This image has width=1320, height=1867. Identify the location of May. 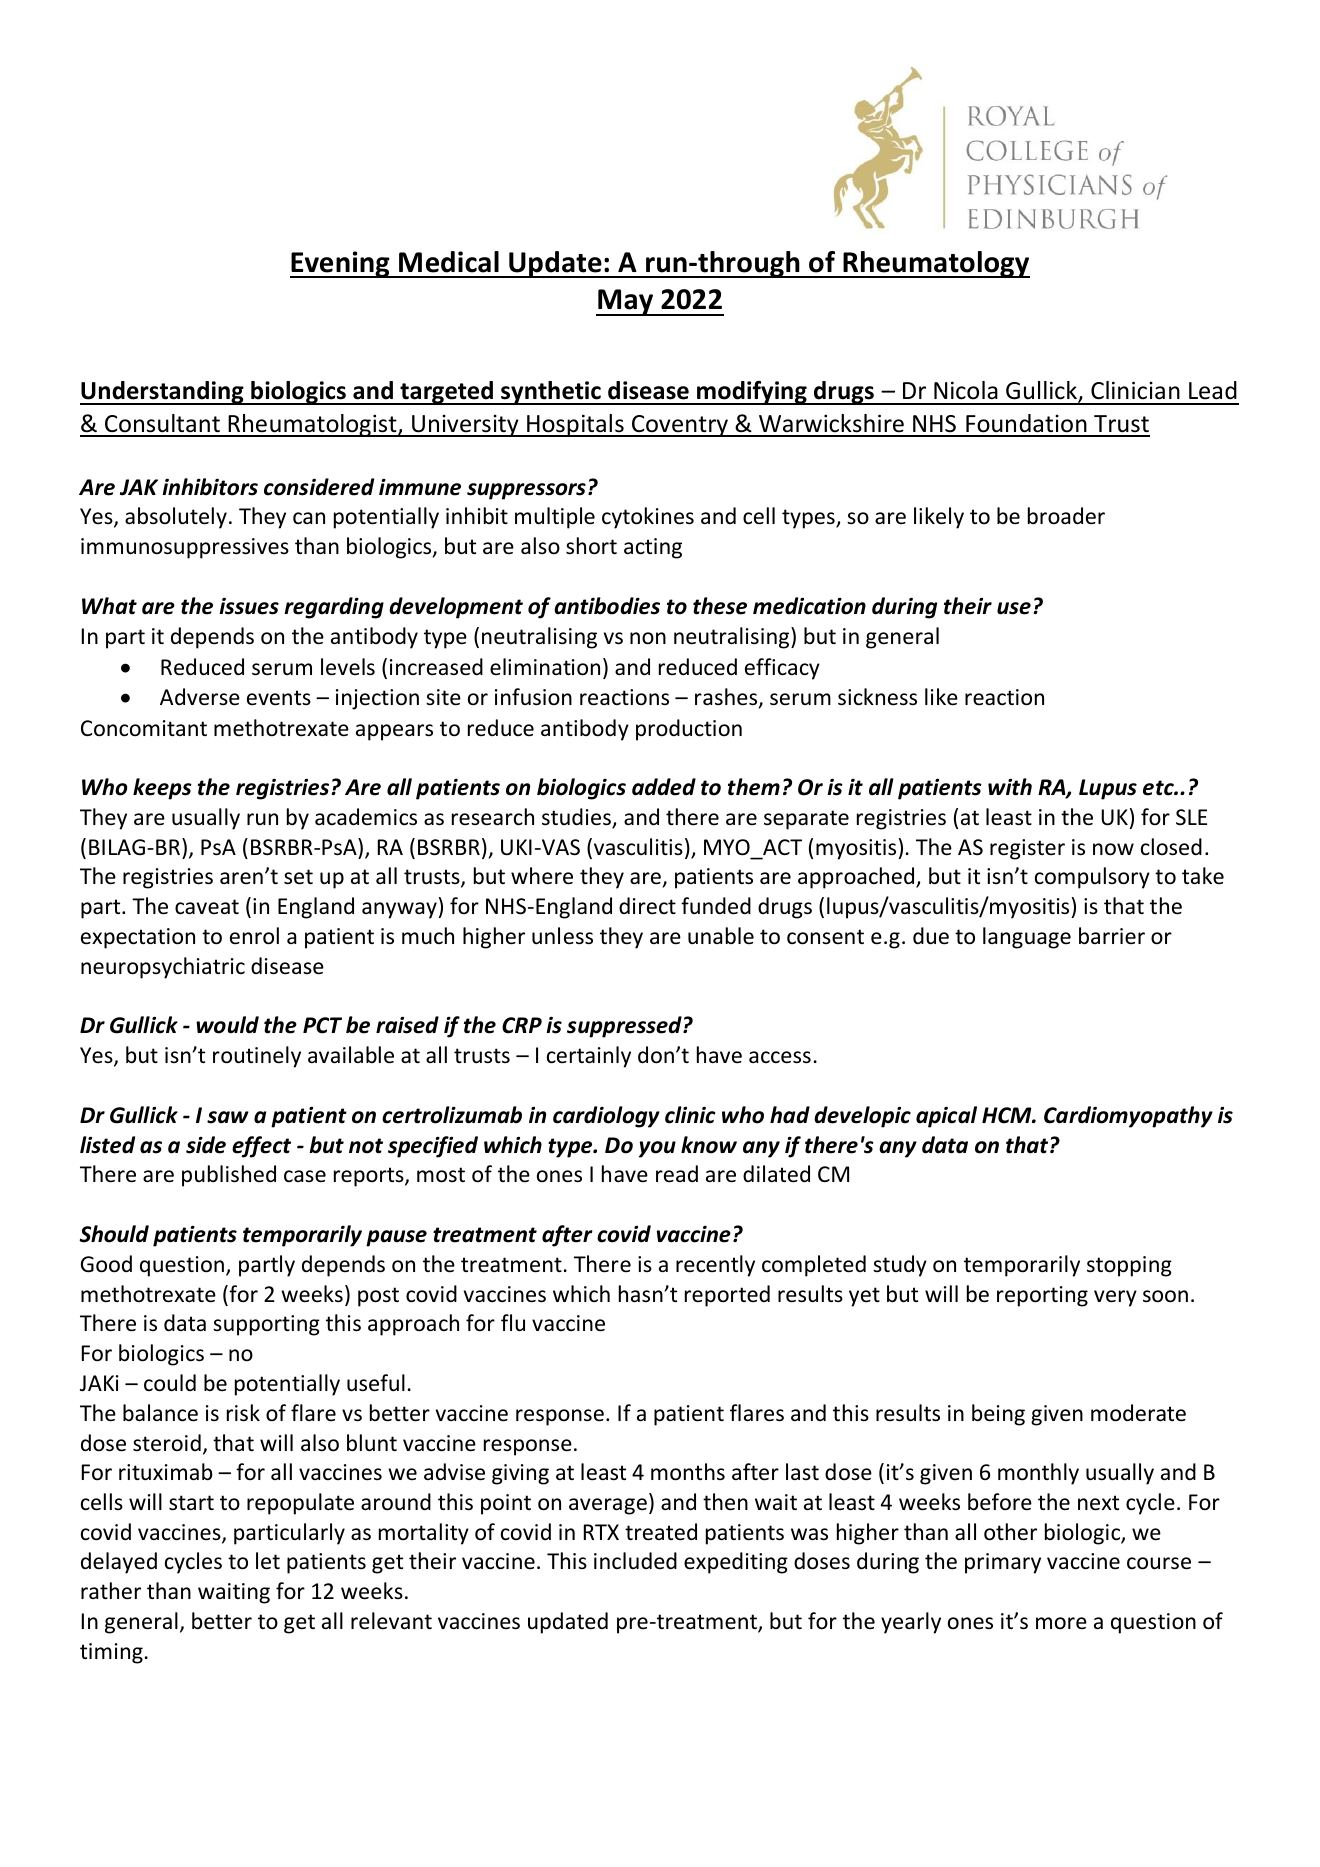
(626, 302).
